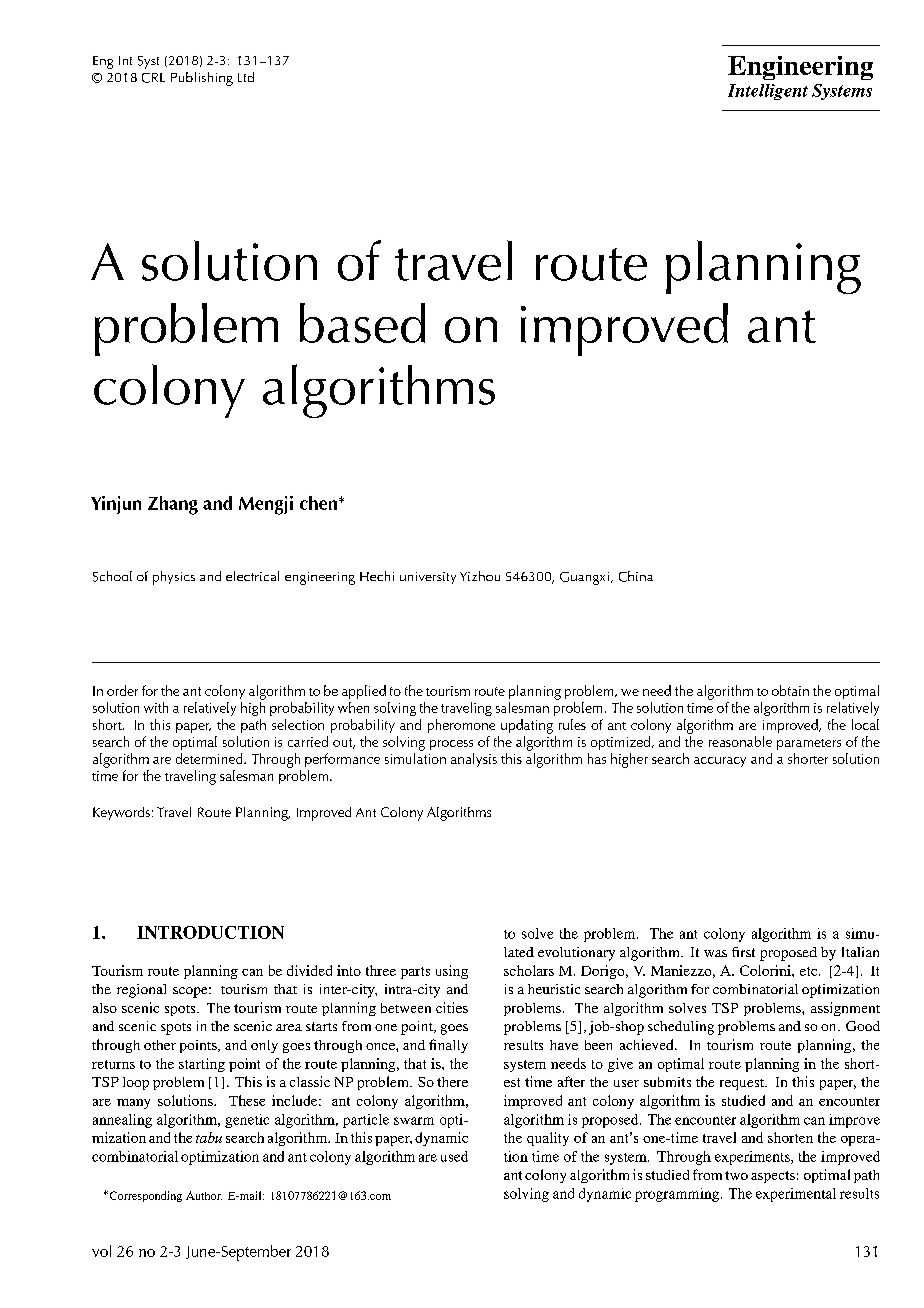  Describe the element at coordinates (768, 92) in the page. I see `Intelligent` at that location.
